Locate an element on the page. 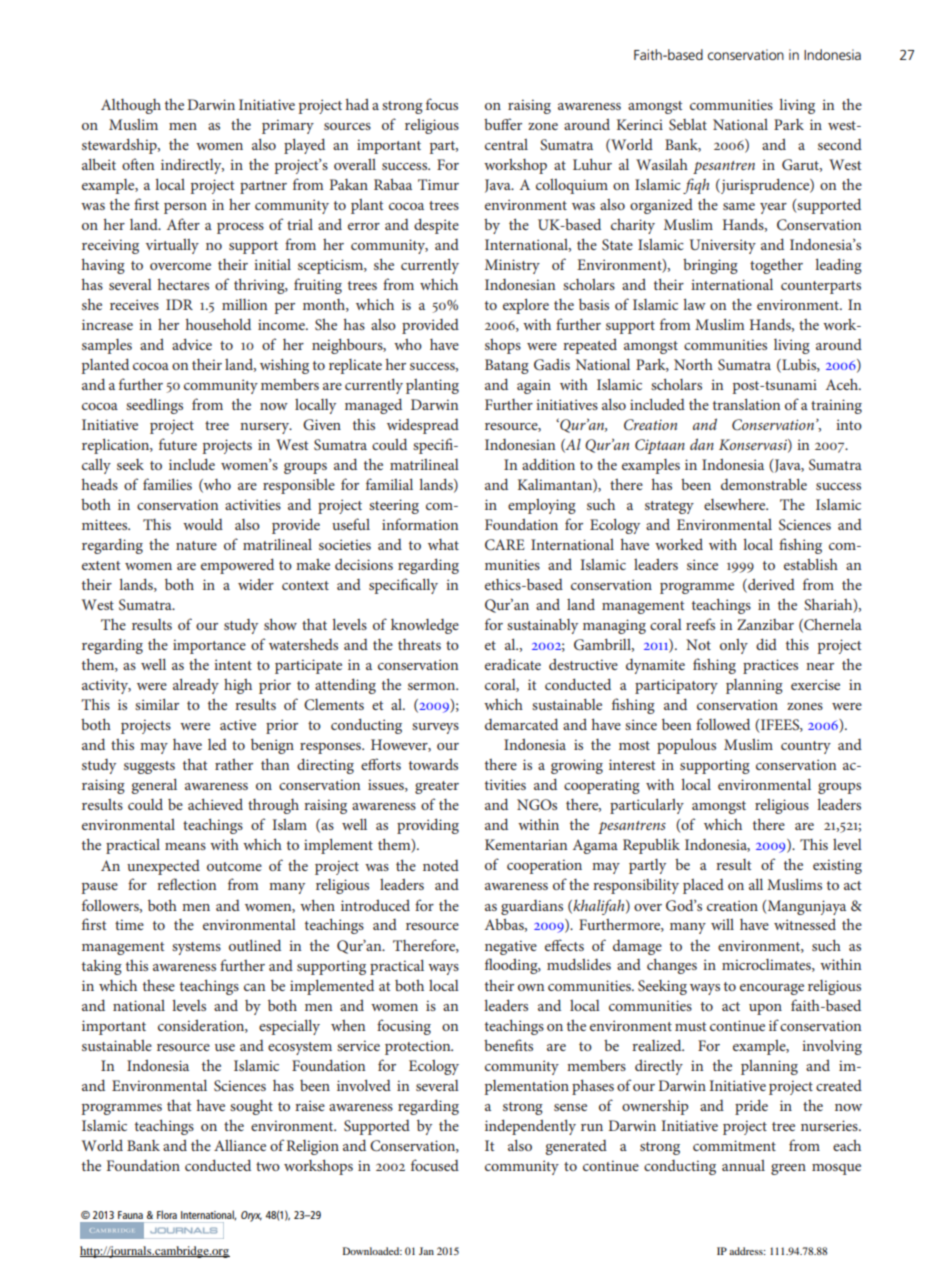 This image has width=952, height=1271. Flora is located at coordinates (167, 1214).
